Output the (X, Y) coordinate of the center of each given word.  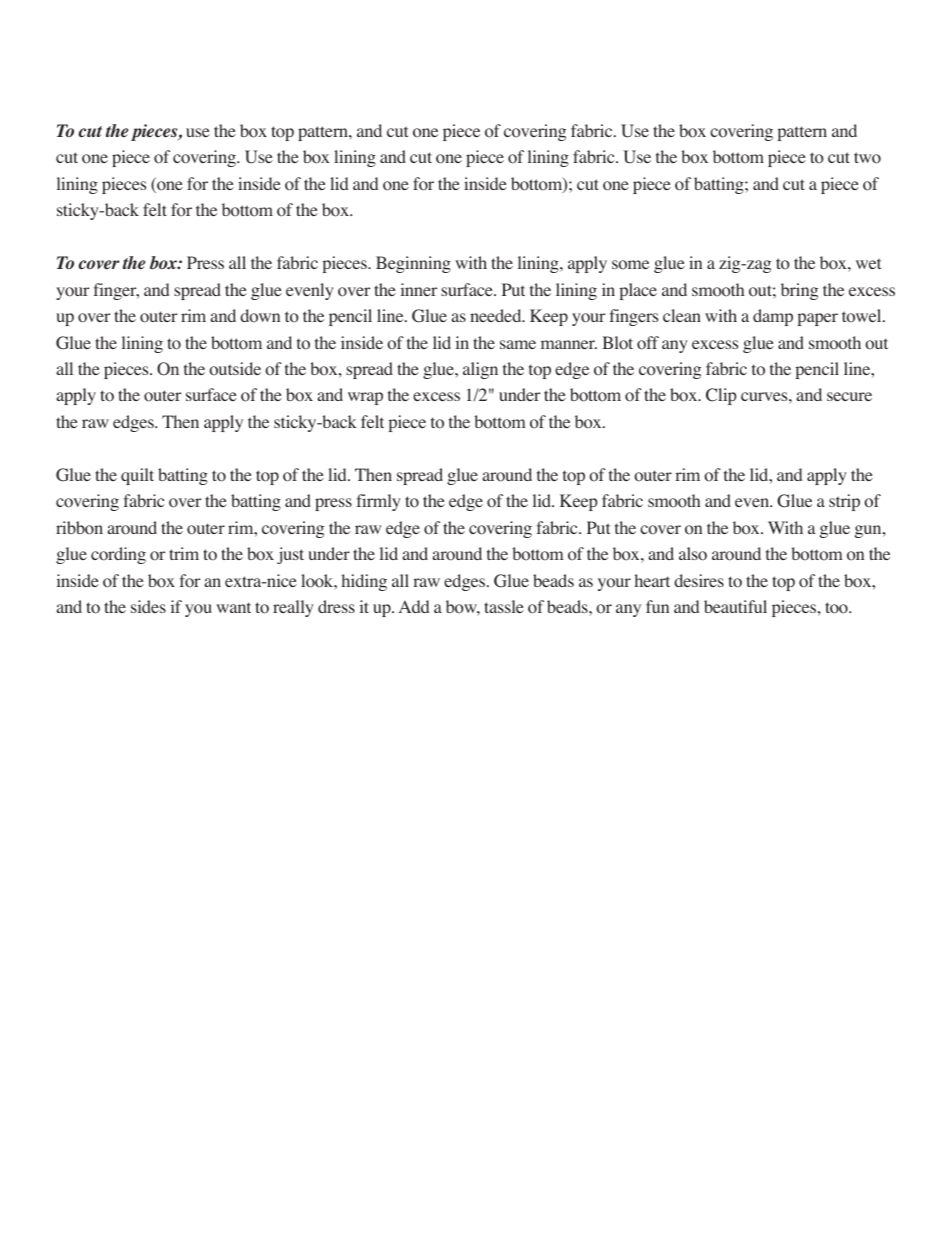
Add (414, 606)
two (867, 158)
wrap (365, 398)
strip (844, 502)
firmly (378, 502)
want (233, 607)
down (260, 316)
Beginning (413, 264)
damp (773, 317)
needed (497, 315)
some (630, 265)
